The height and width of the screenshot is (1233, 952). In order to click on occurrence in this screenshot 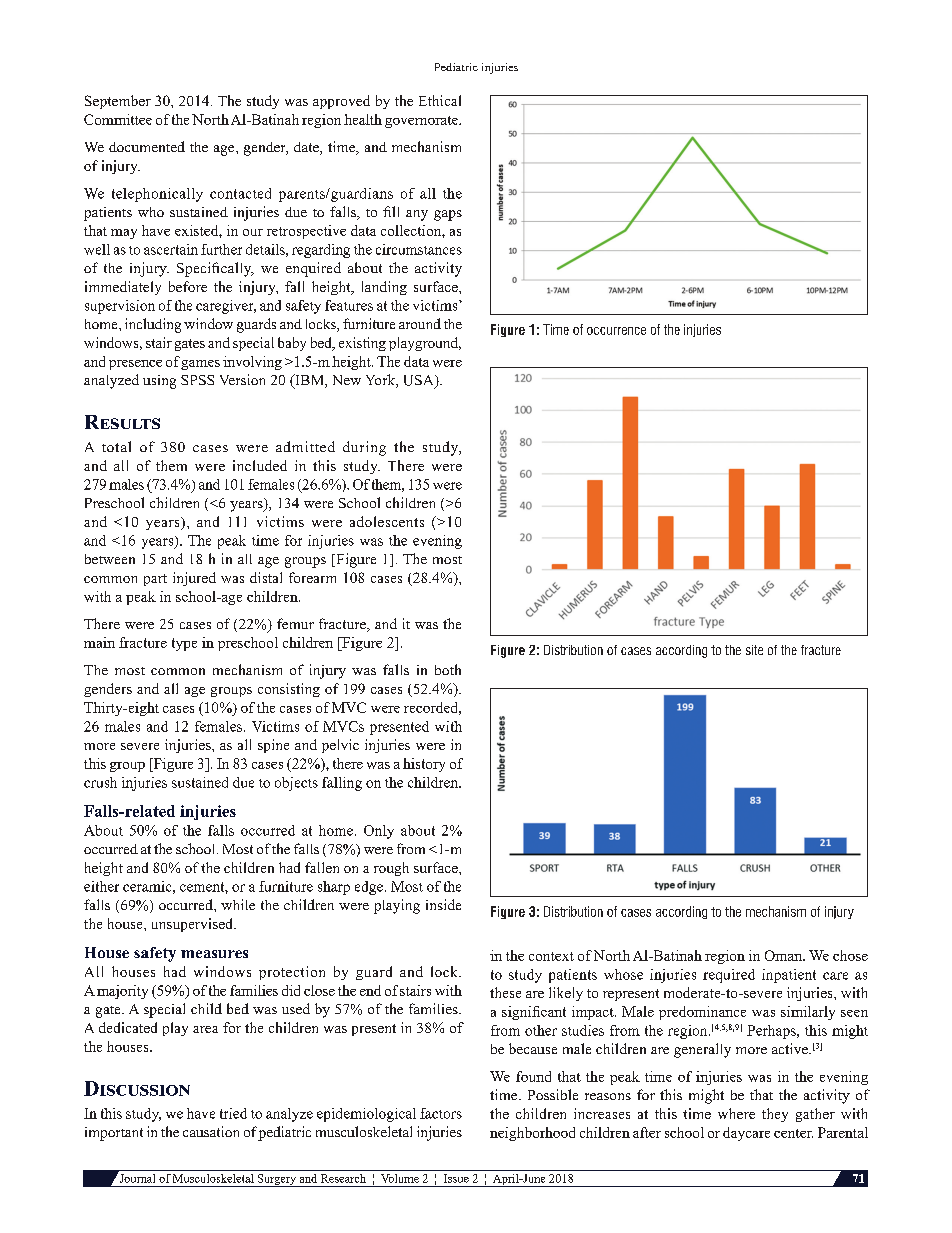, I will do `click(616, 331)`.
